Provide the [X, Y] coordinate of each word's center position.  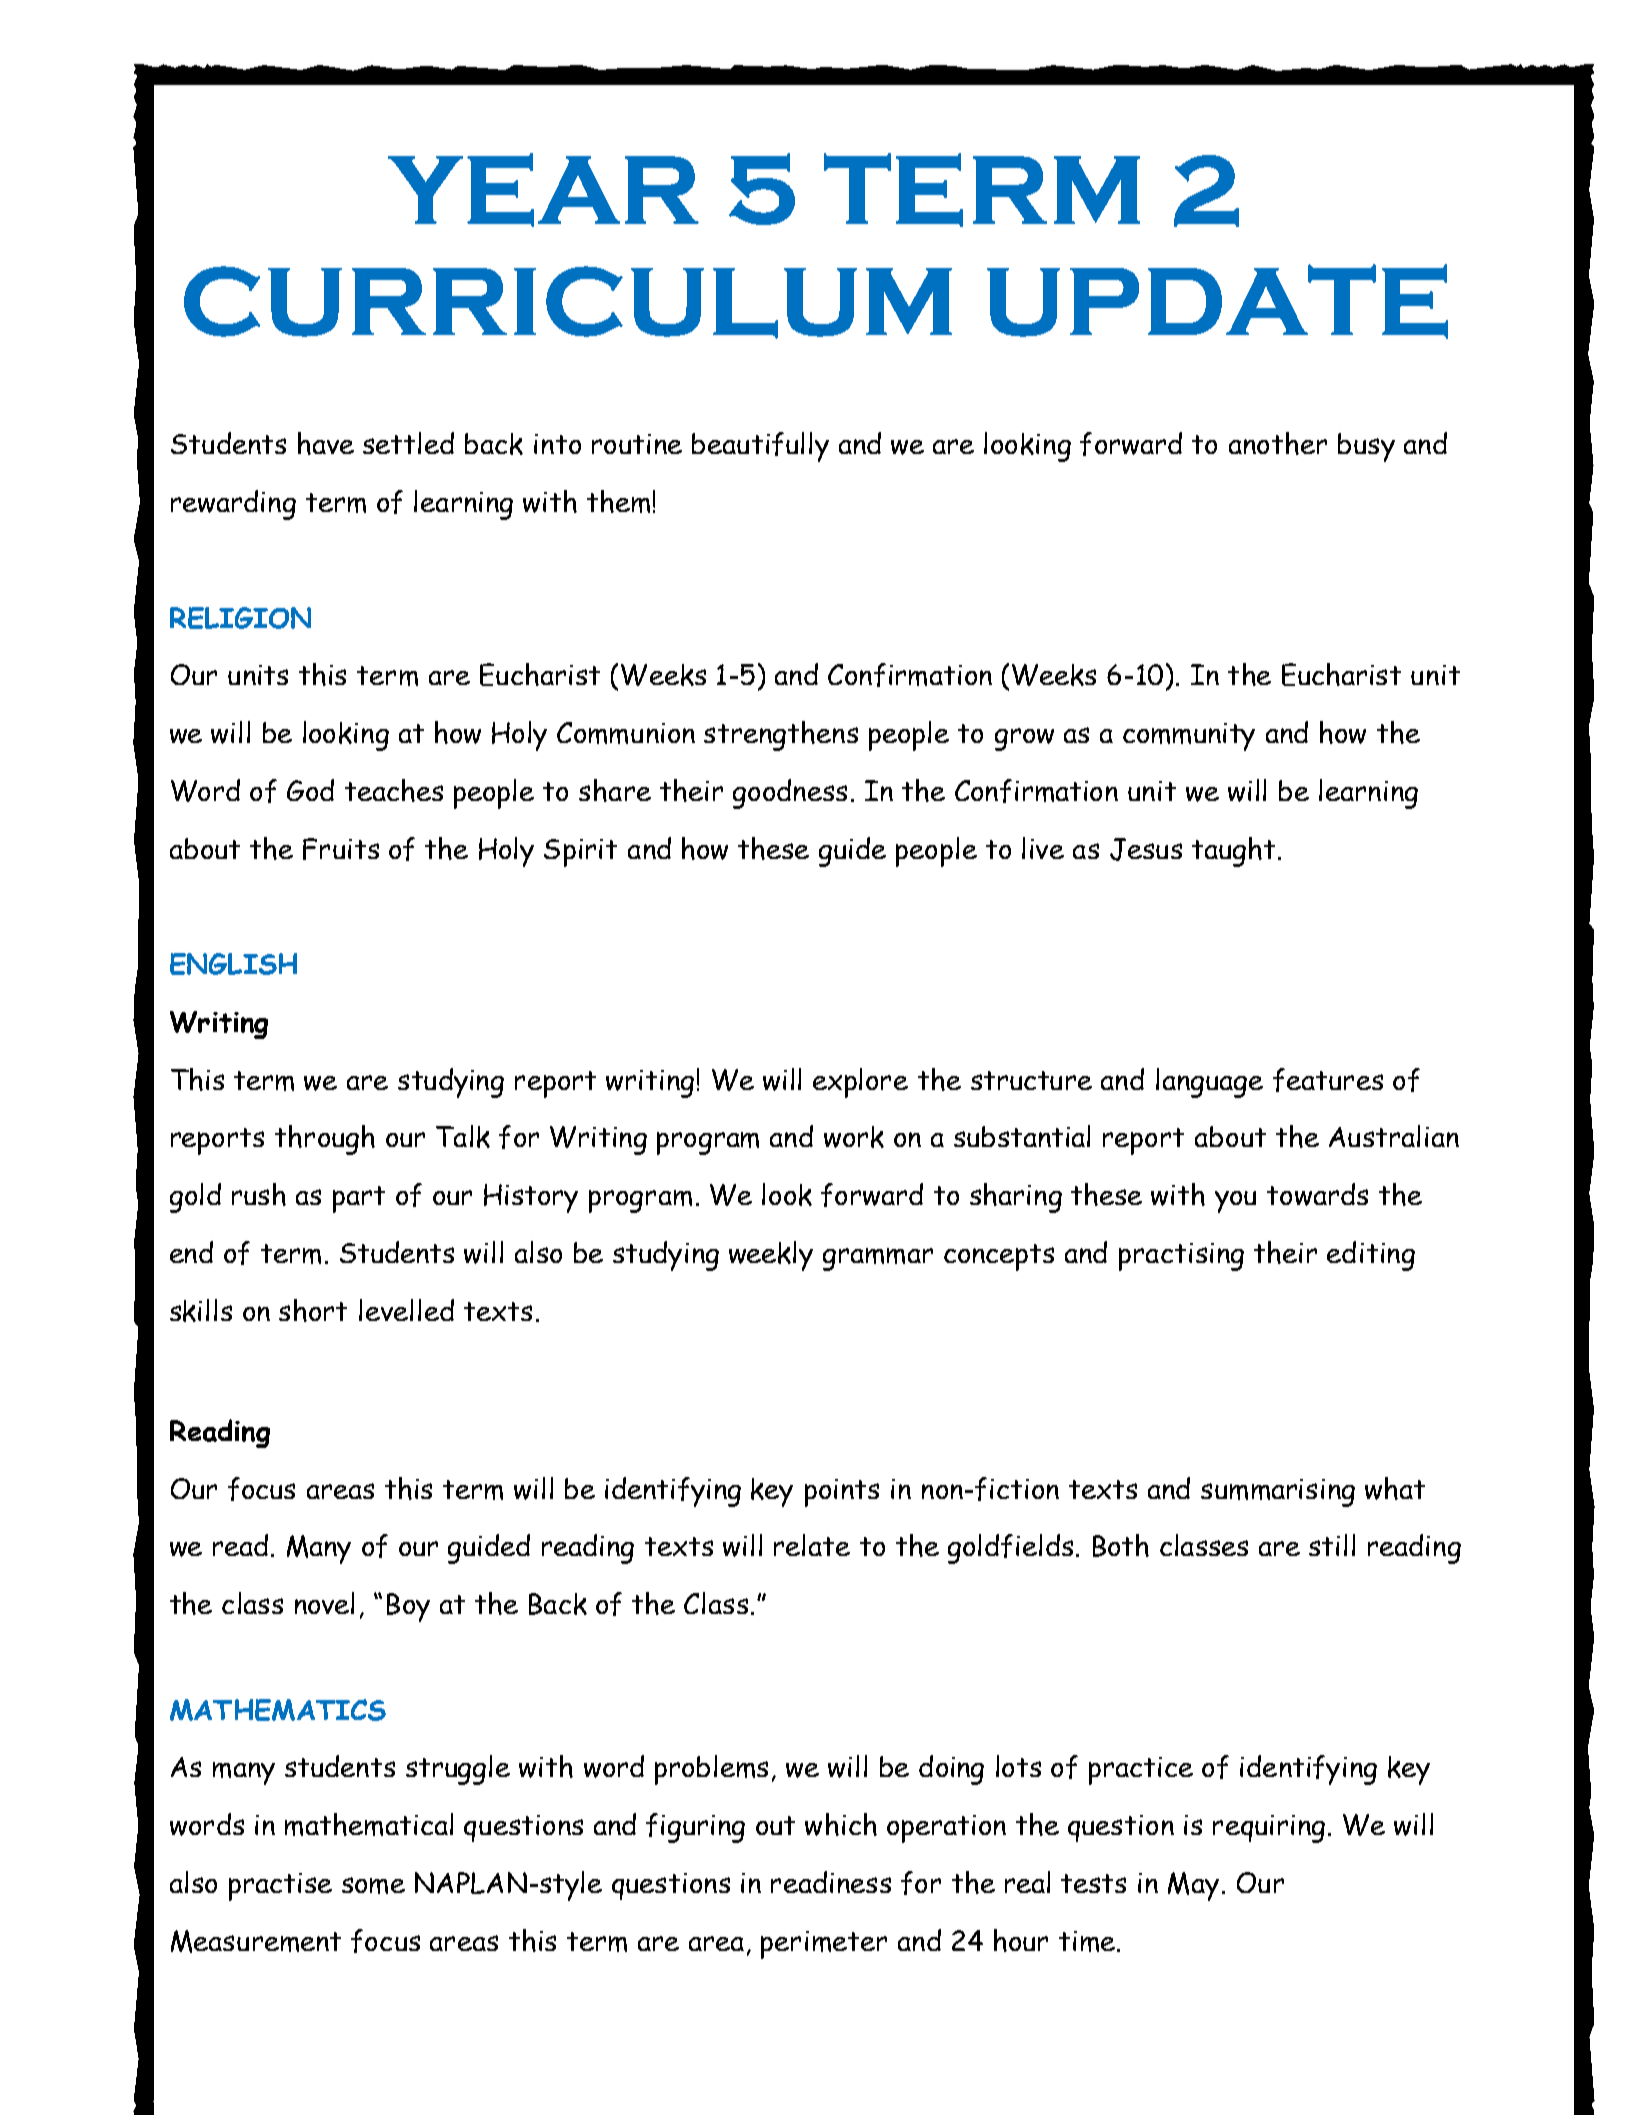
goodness [790, 794]
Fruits [341, 849]
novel [324, 1603]
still [1332, 1545]
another [1278, 443]
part [359, 1199]
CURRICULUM [568, 302]
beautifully [760, 447]
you [1235, 1202]
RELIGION [240, 618]
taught [1233, 852]
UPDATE [1217, 301]
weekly [771, 1256]
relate [812, 1545]
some [373, 1885]
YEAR [543, 190]
